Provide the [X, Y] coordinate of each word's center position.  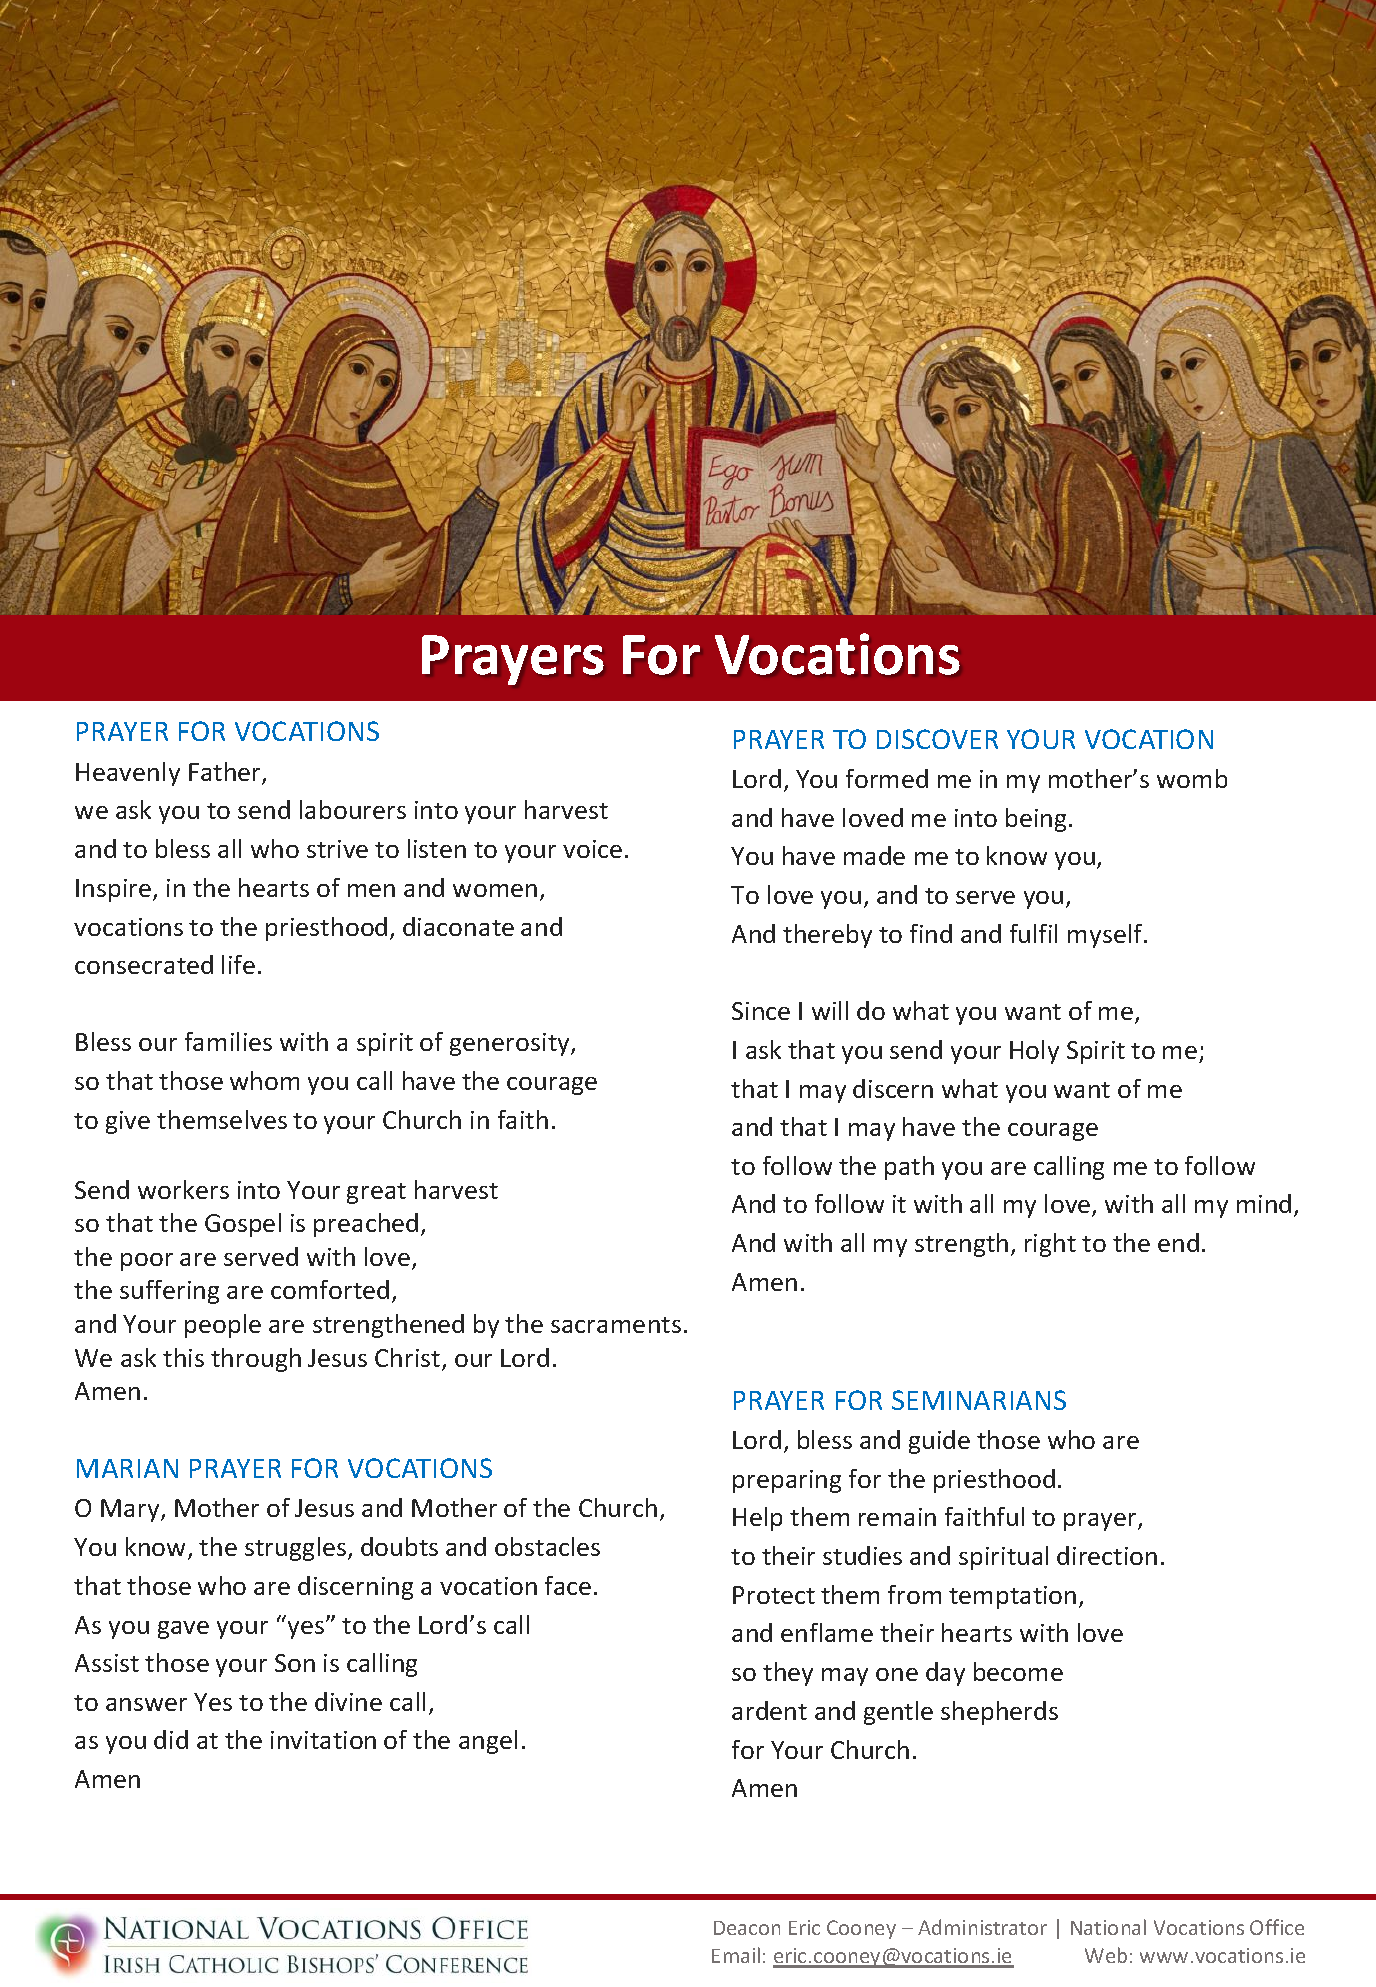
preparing [787, 1481]
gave [183, 1630]
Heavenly [128, 774]
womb [1192, 778]
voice [592, 849]
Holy [1034, 1052]
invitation [323, 1740]
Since [761, 1011]
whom [264, 1080]
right [1050, 1245]
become [1018, 1671]
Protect [774, 1595]
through [256, 1360]
